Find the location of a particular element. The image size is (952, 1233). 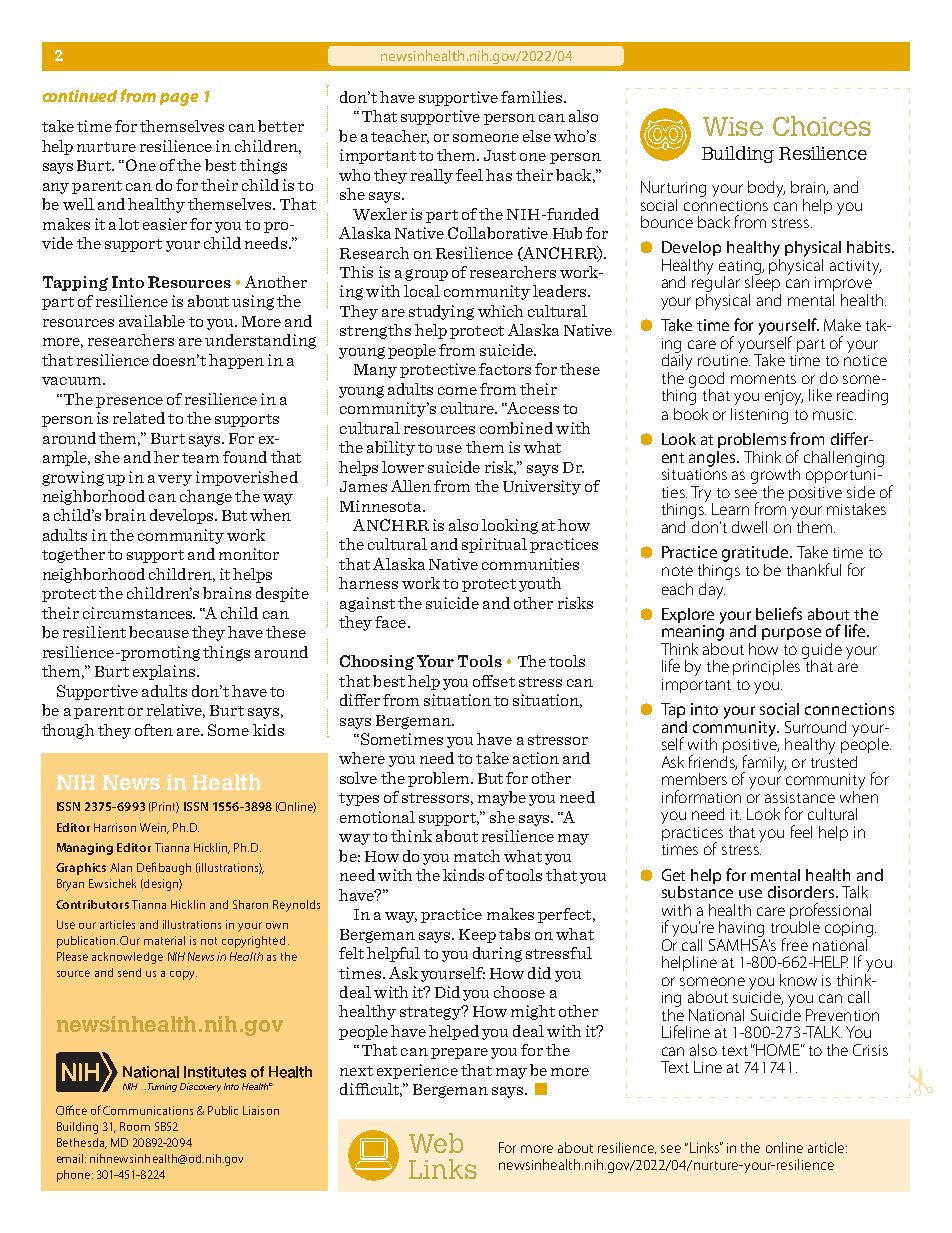

lower is located at coordinates (403, 467).
